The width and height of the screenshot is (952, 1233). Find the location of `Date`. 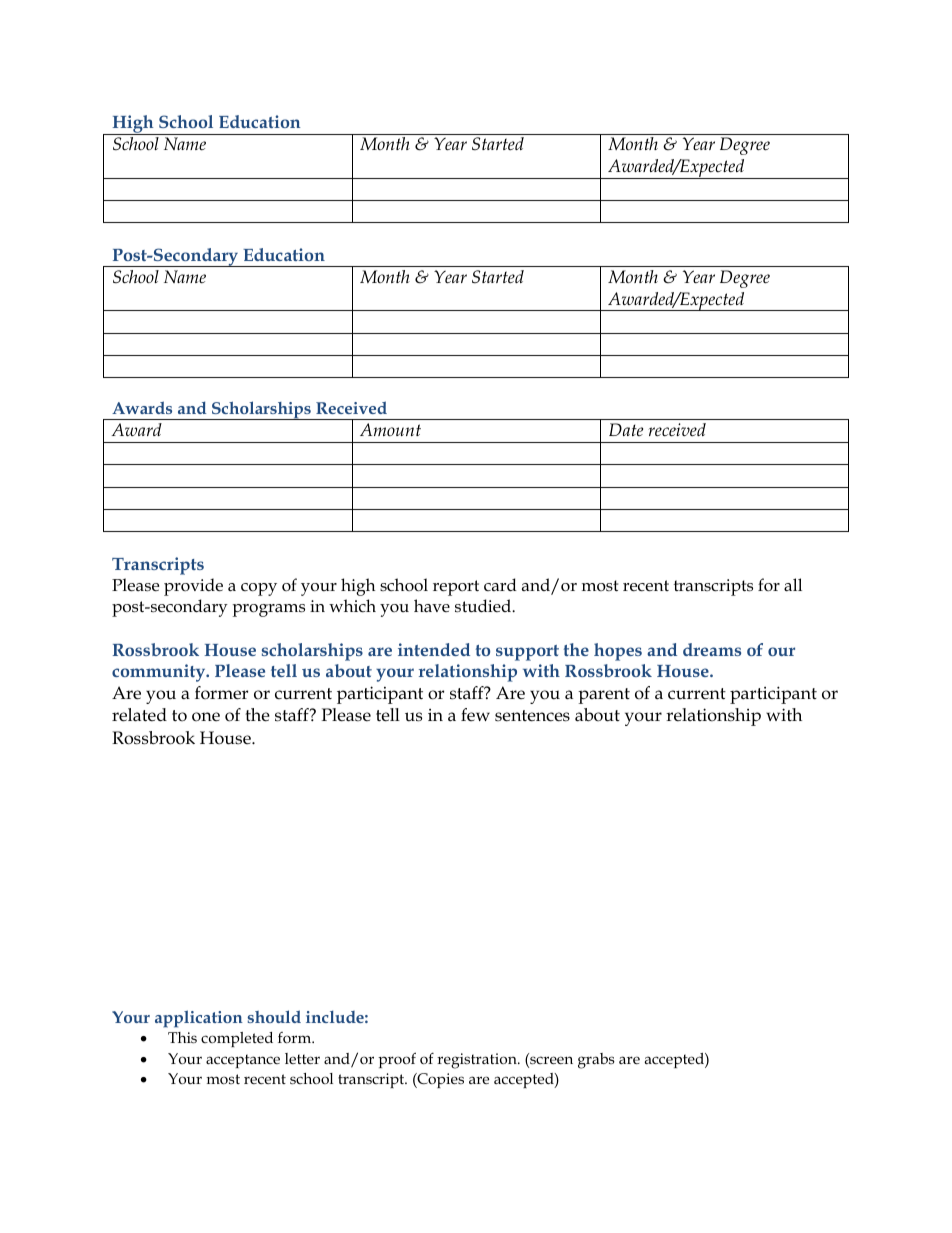

Date is located at coordinates (626, 429).
